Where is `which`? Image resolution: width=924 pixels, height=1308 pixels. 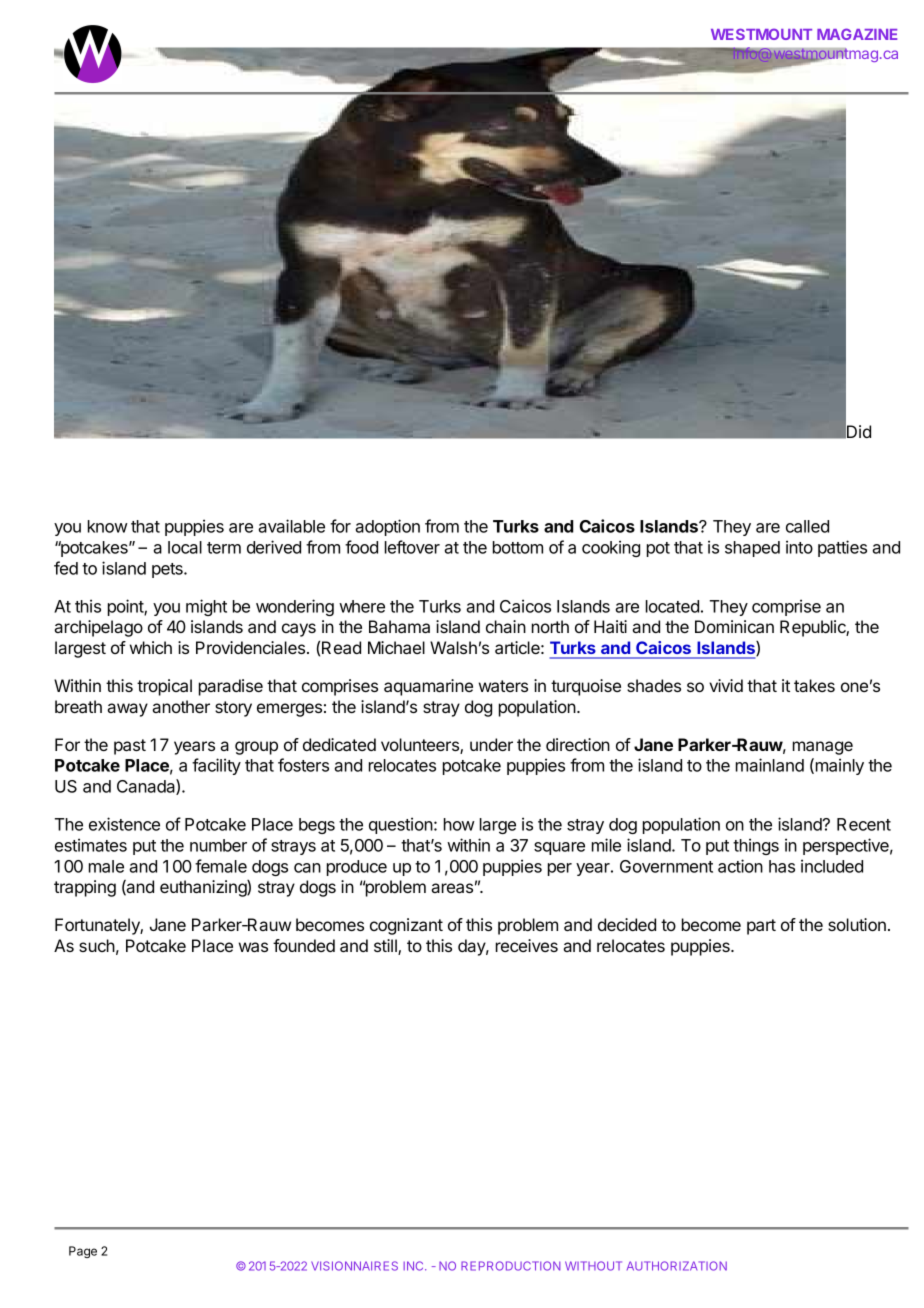 which is located at coordinates (151, 647).
